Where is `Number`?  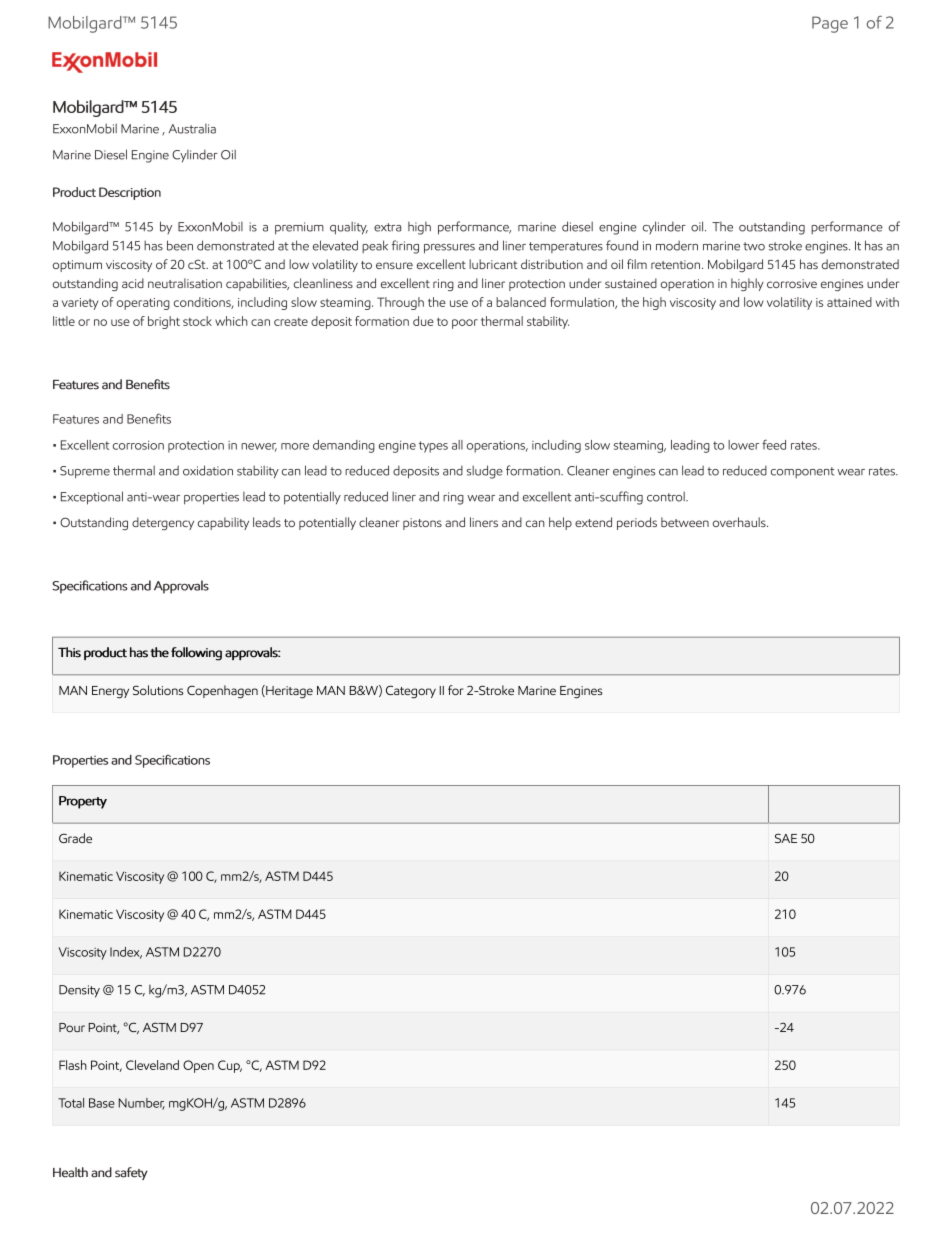 Number is located at coordinates (142, 1104).
